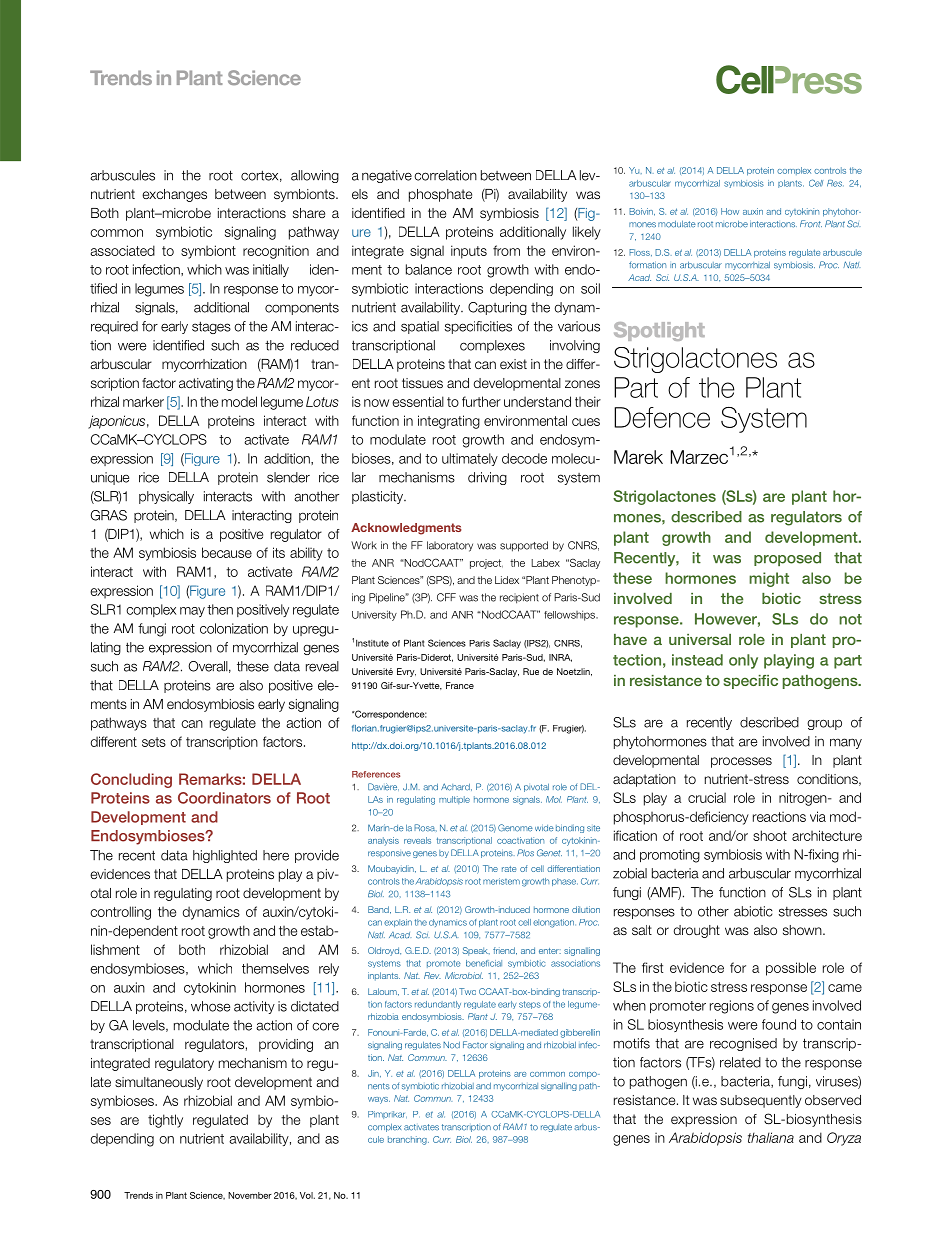 The image size is (952, 1237). I want to click on shoot, so click(770, 835).
